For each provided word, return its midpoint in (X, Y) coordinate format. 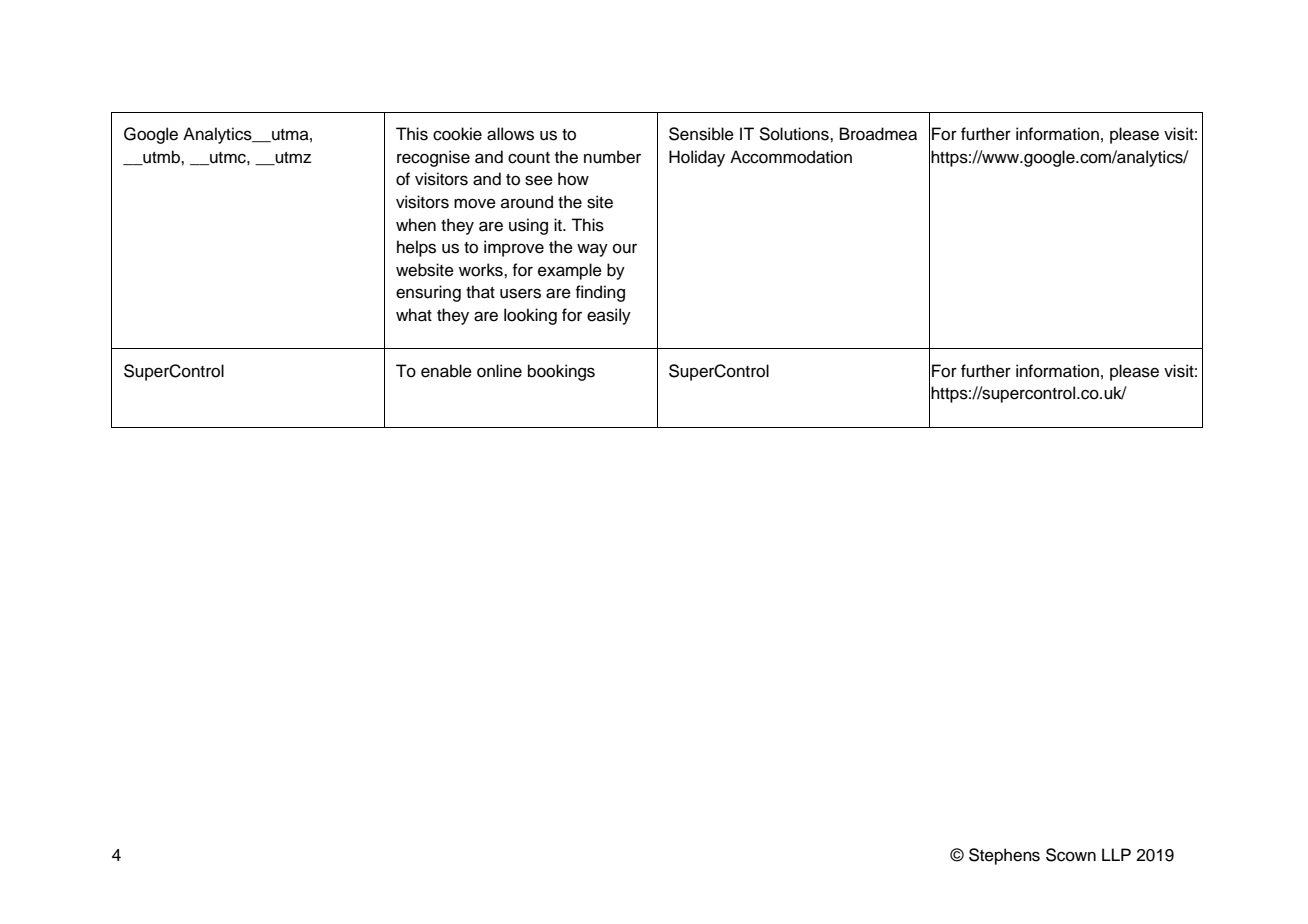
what (414, 315)
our (625, 249)
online (499, 371)
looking (530, 316)
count (529, 158)
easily (609, 316)
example (570, 271)
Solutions (795, 134)
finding (600, 293)
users (520, 293)
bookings (561, 372)
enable (446, 371)
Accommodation (791, 157)
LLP (1116, 854)
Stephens (1004, 856)
